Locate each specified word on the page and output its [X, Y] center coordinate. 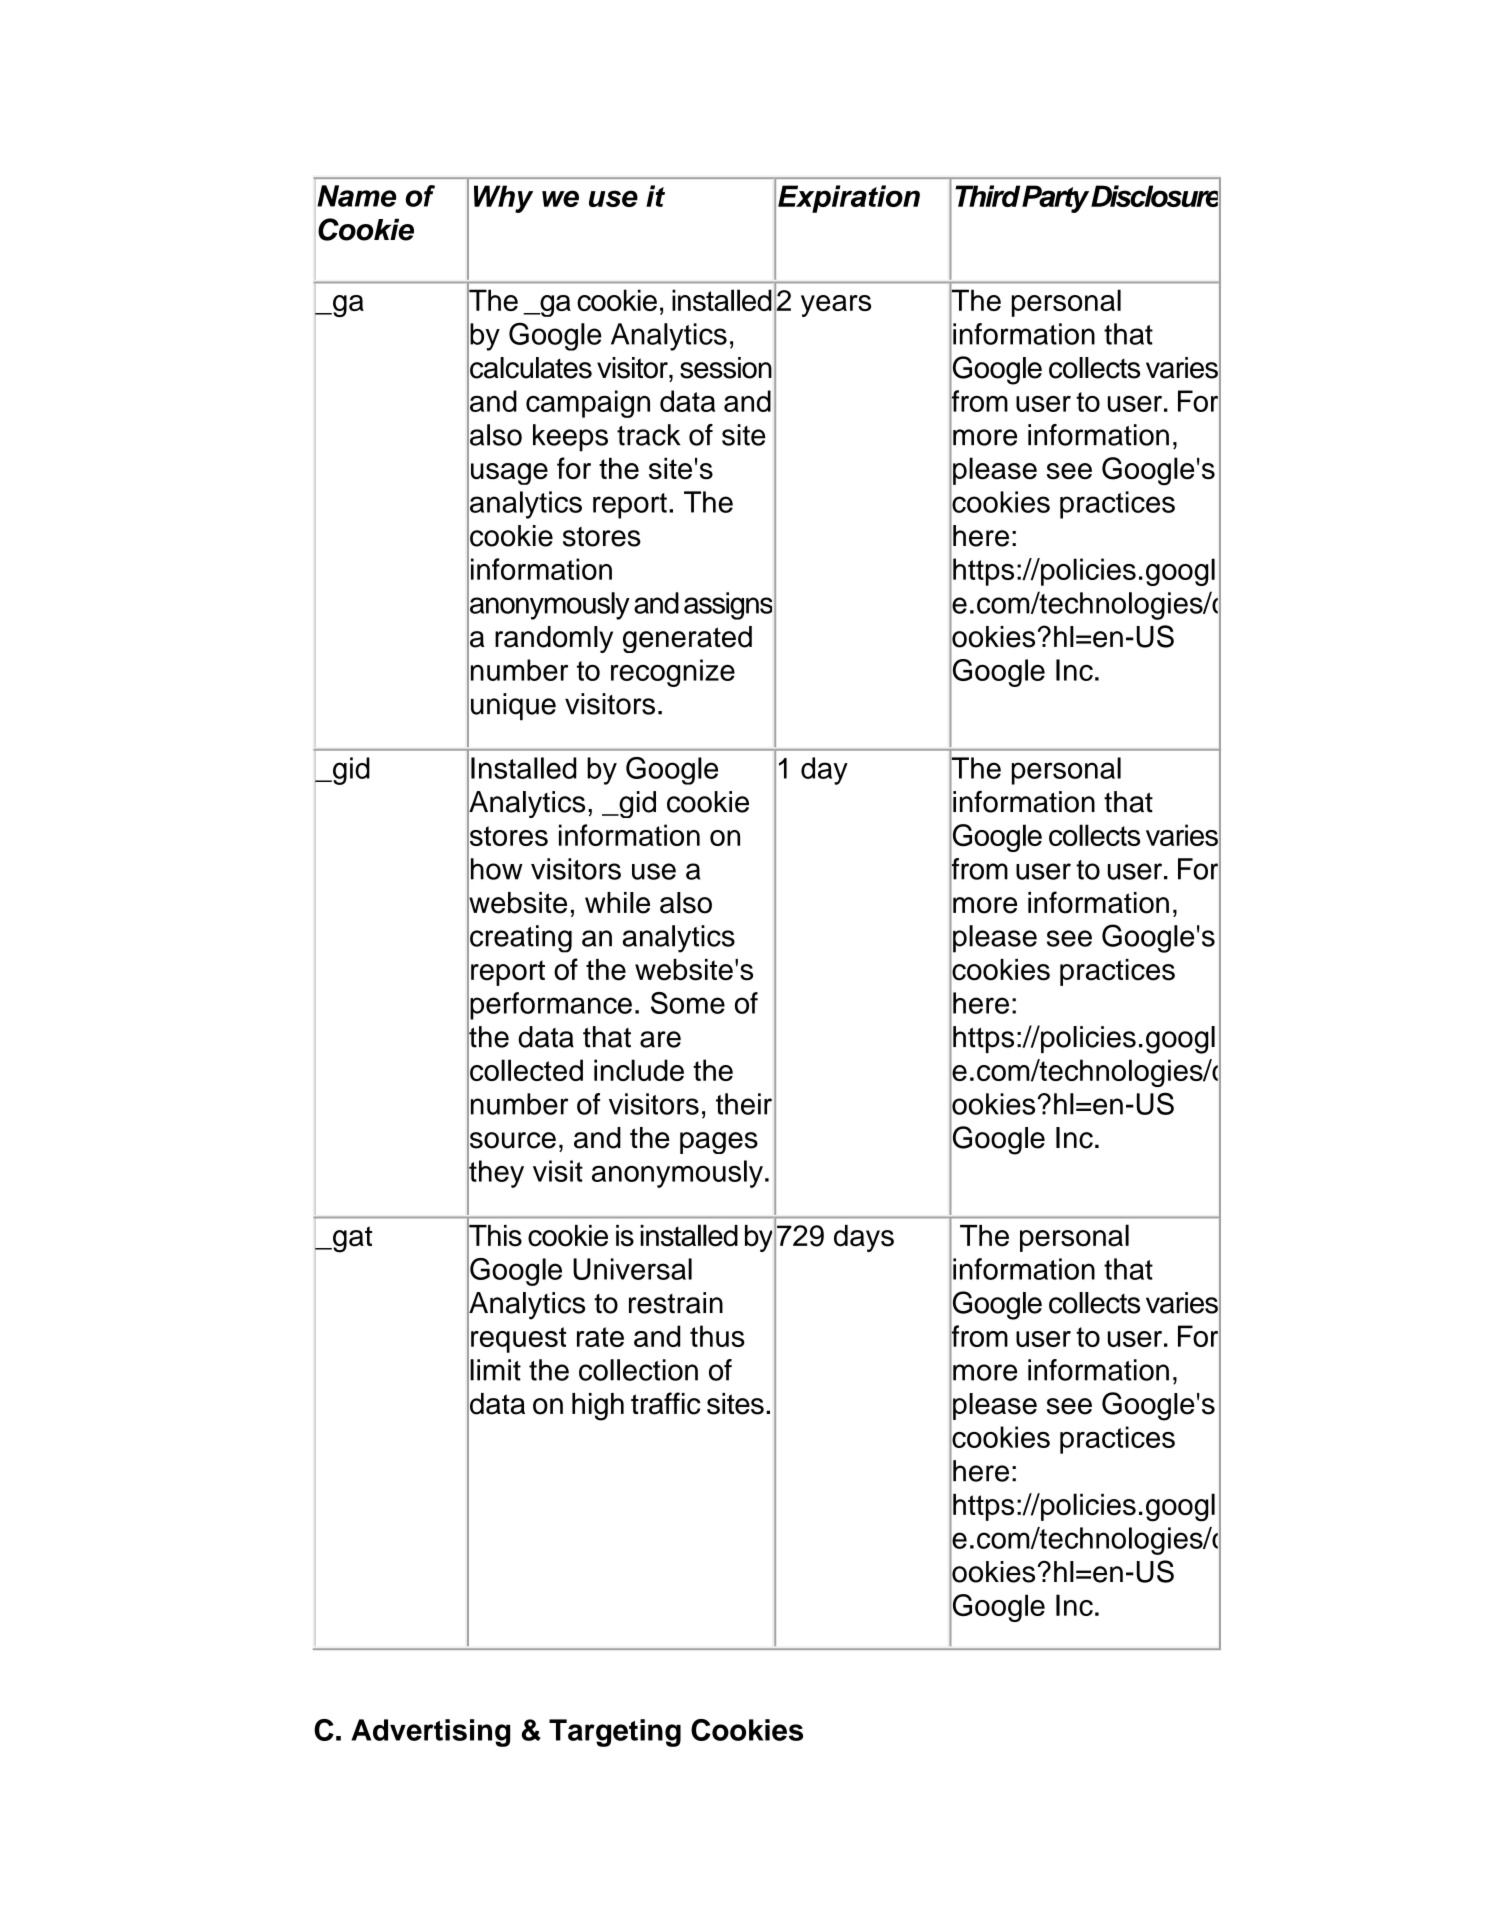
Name [356, 196]
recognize [673, 673]
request [518, 1340]
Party [1055, 199]
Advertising [430, 1733]
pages [719, 1143]
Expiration [849, 199]
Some [688, 1003]
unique [513, 707]
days [864, 1238]
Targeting [615, 1733]
